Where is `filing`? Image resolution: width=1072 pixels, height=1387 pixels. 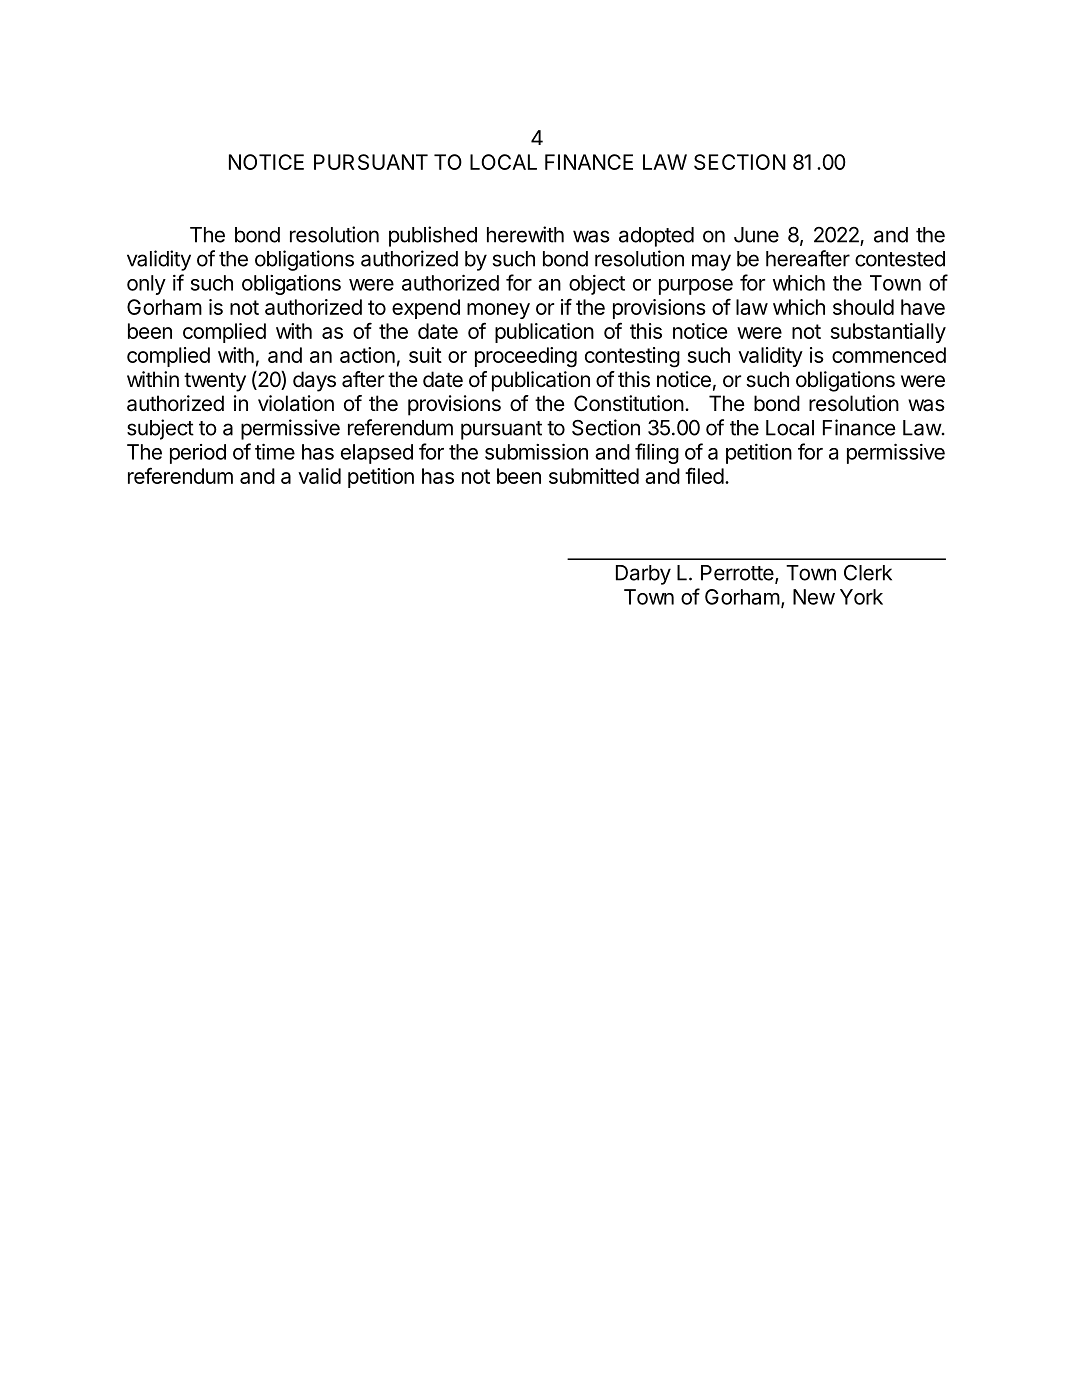 filing is located at coordinates (657, 453).
